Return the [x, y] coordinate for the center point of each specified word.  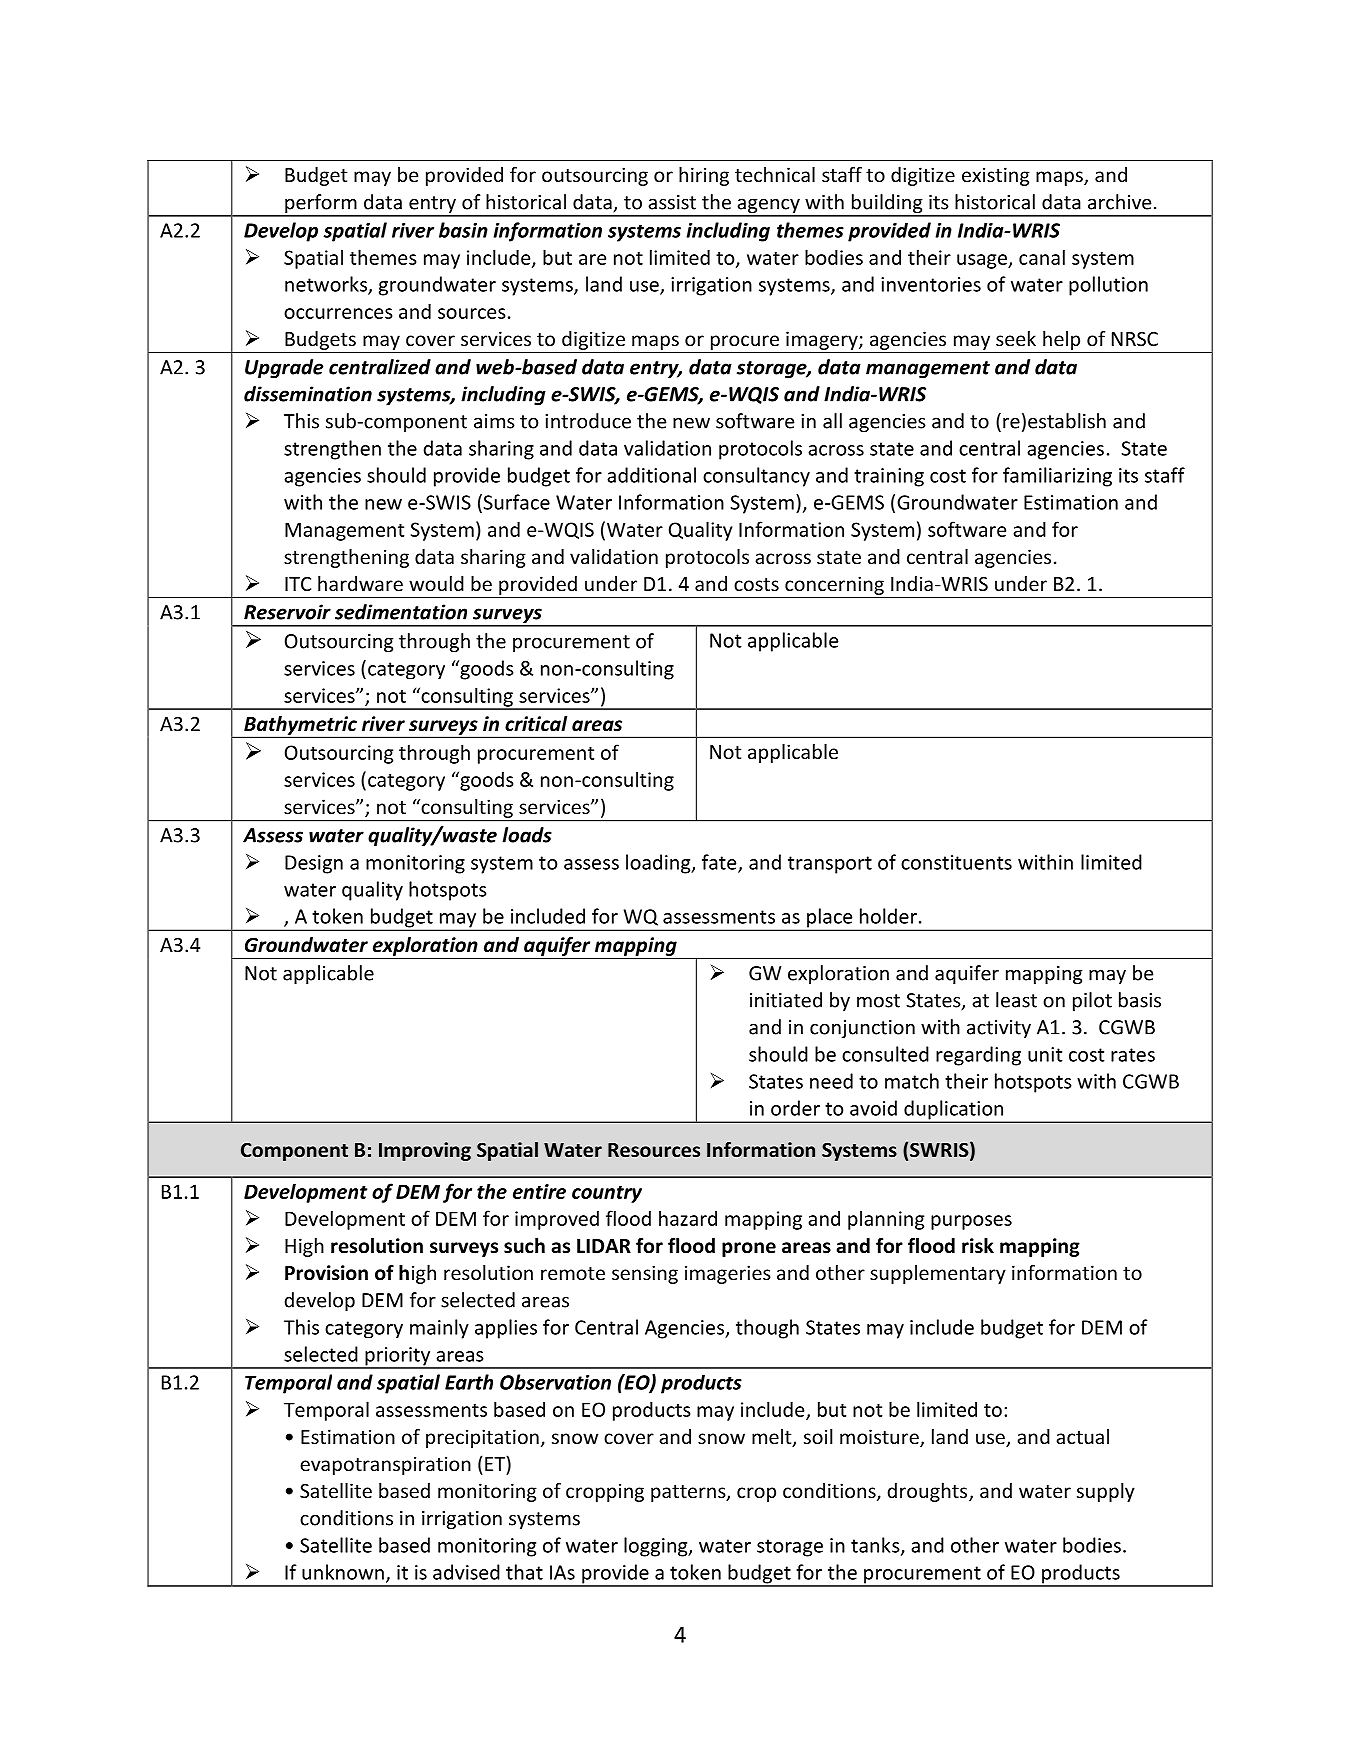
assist [672, 202]
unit [1045, 1054]
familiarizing [1057, 477]
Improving [425, 1151]
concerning [834, 586]
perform [321, 205]
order [795, 1108]
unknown [343, 1572]
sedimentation [401, 612]
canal [1042, 257]
